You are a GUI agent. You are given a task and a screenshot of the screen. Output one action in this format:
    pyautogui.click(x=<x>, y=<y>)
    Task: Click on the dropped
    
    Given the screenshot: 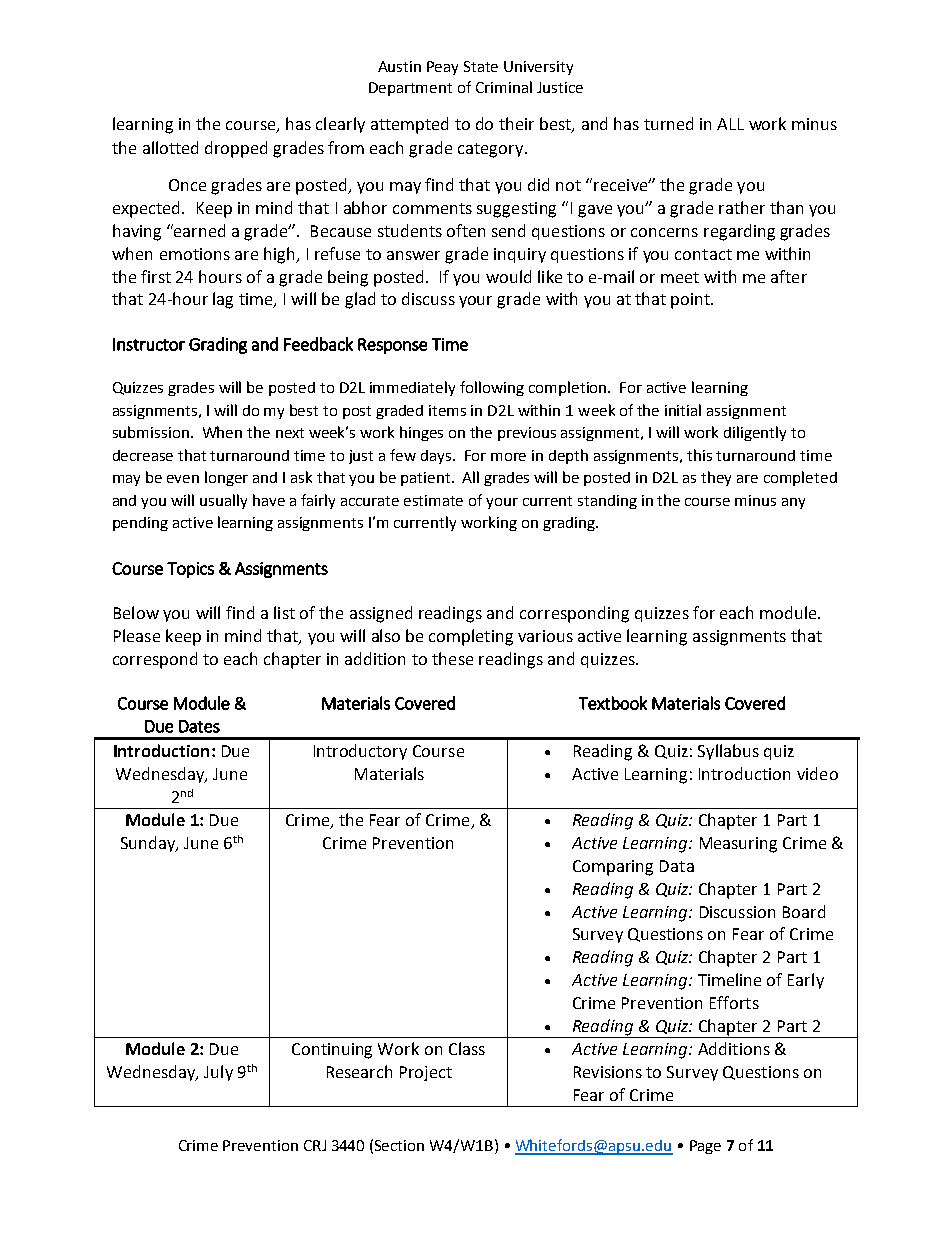 What is the action you would take?
    pyautogui.click(x=236, y=149)
